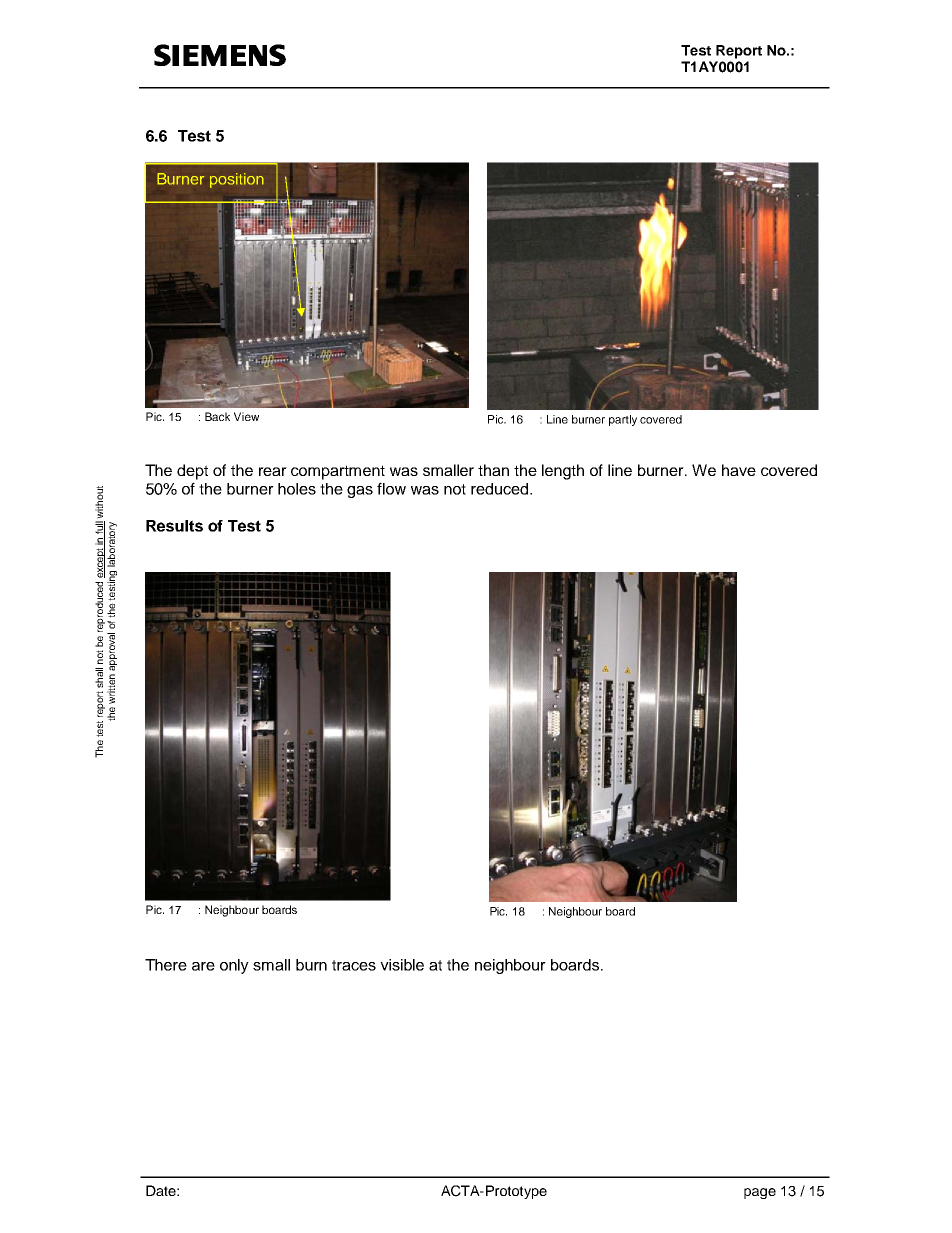 The width and height of the screenshot is (952, 1233). I want to click on Results, so click(174, 526).
